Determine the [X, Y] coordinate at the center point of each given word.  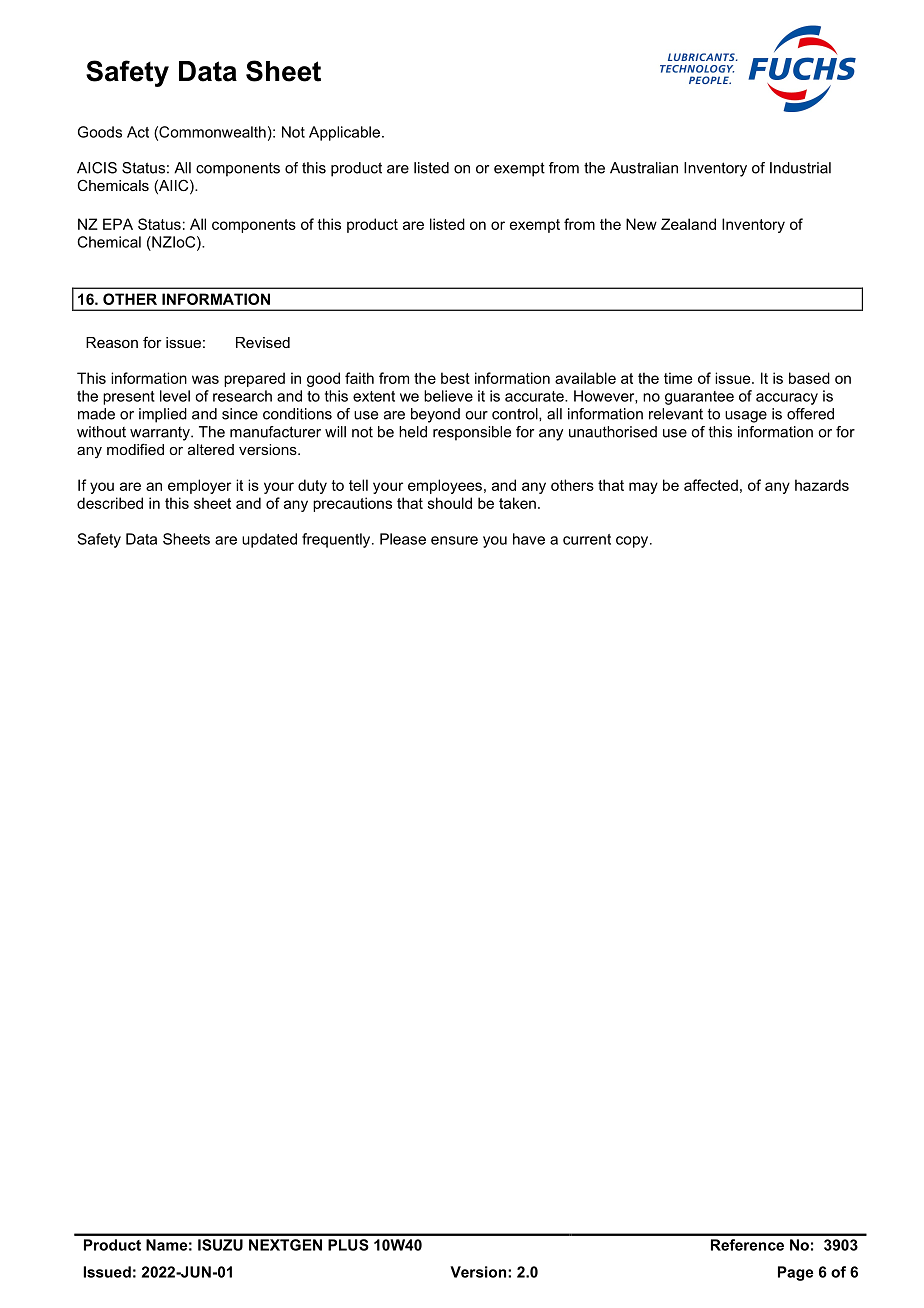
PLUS [348, 1245]
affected [711, 485]
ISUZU [220, 1245]
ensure [454, 540]
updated [269, 540]
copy [633, 542]
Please [403, 539]
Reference [747, 1245]
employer [199, 486]
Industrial [800, 168]
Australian [644, 168]
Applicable [344, 133]
